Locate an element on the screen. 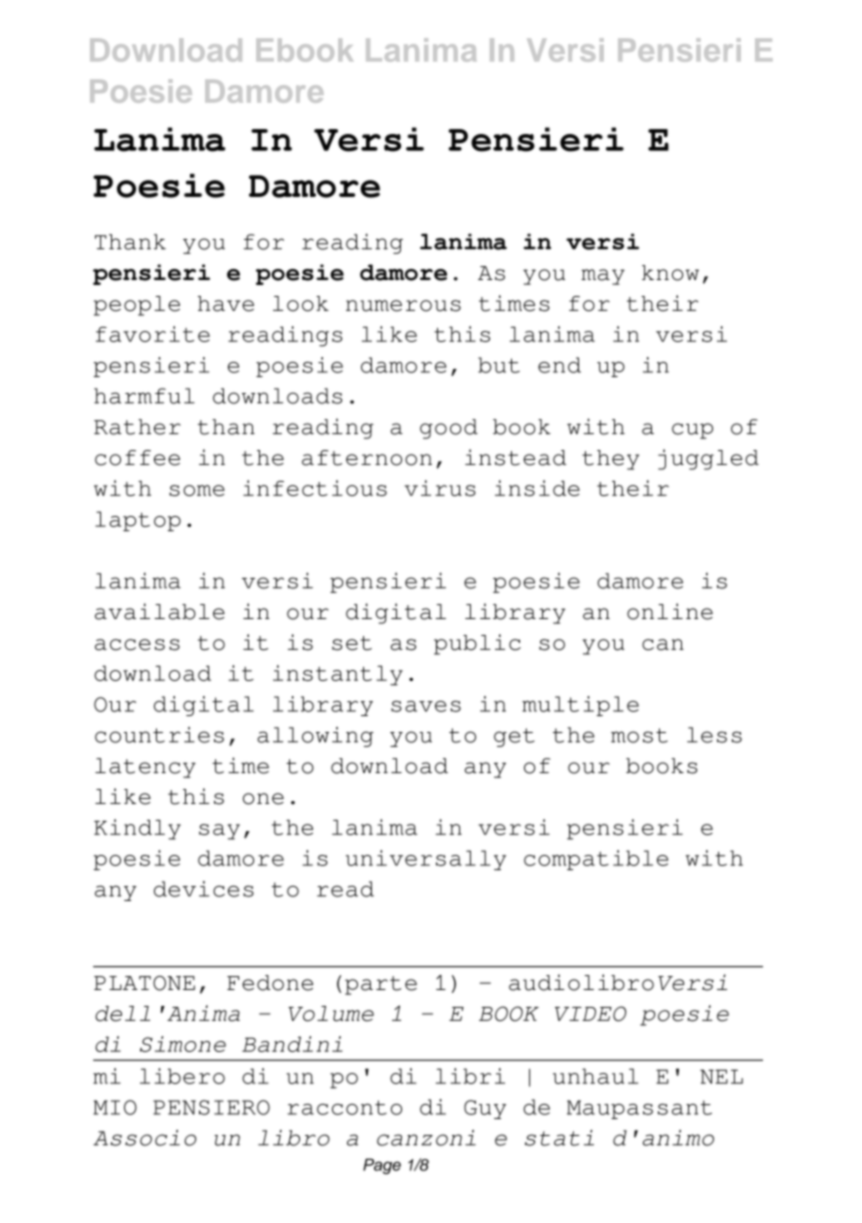 This screenshot has width=862, height=1223. available is located at coordinates (160, 611).
